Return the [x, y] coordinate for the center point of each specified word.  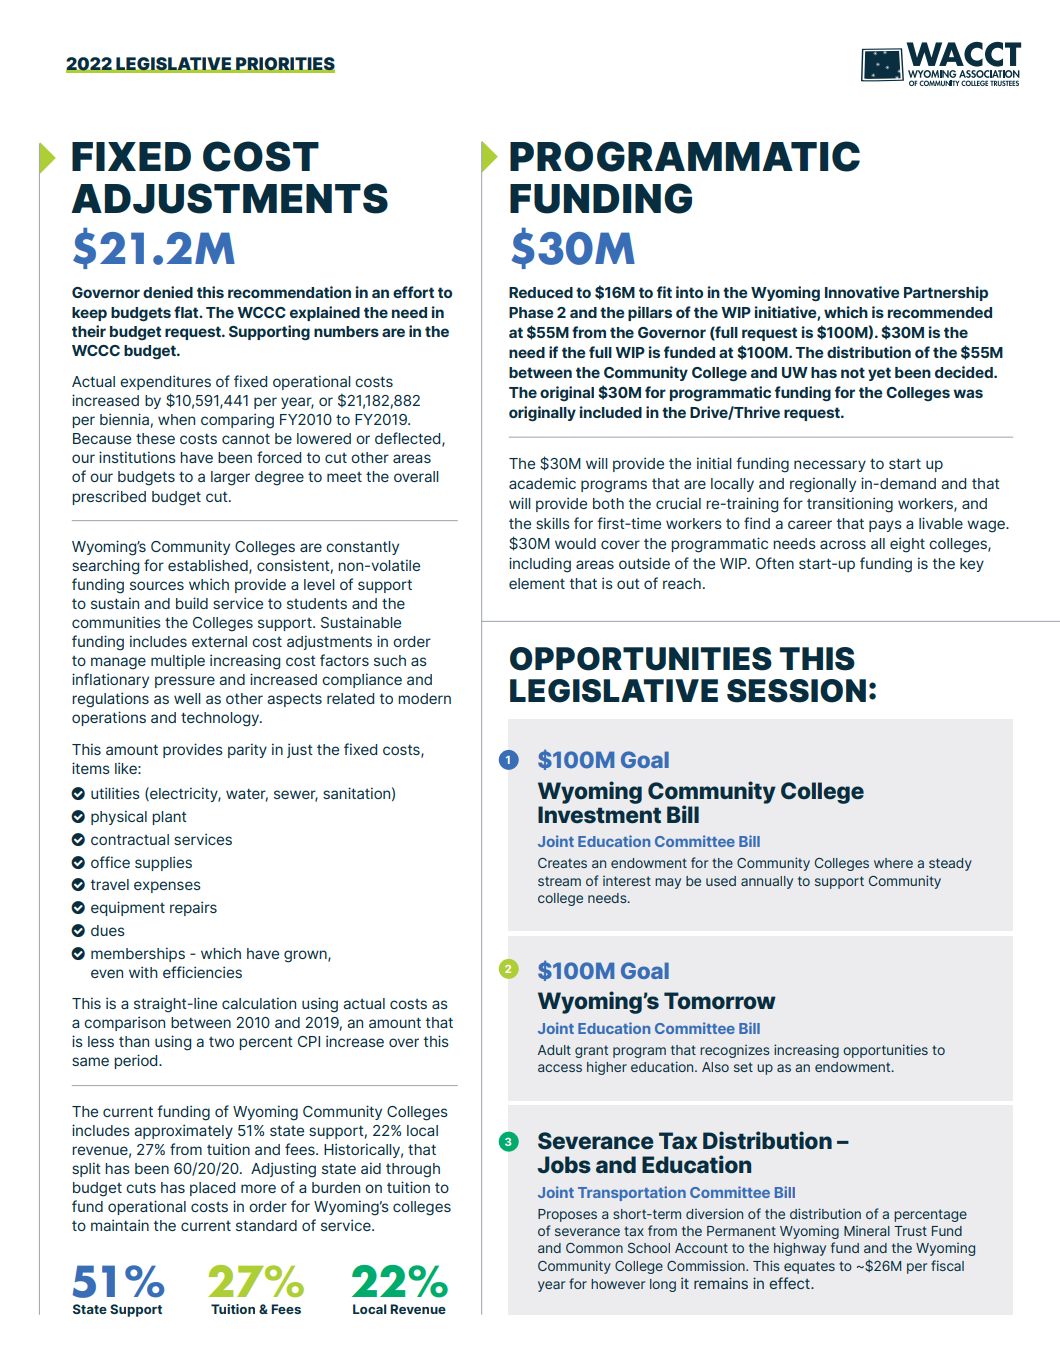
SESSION [796, 691]
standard [266, 1225]
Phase [531, 312]
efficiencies [202, 972]
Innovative [862, 292]
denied [168, 292]
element [537, 583]
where [893, 863]
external [219, 641]
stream [559, 881]
